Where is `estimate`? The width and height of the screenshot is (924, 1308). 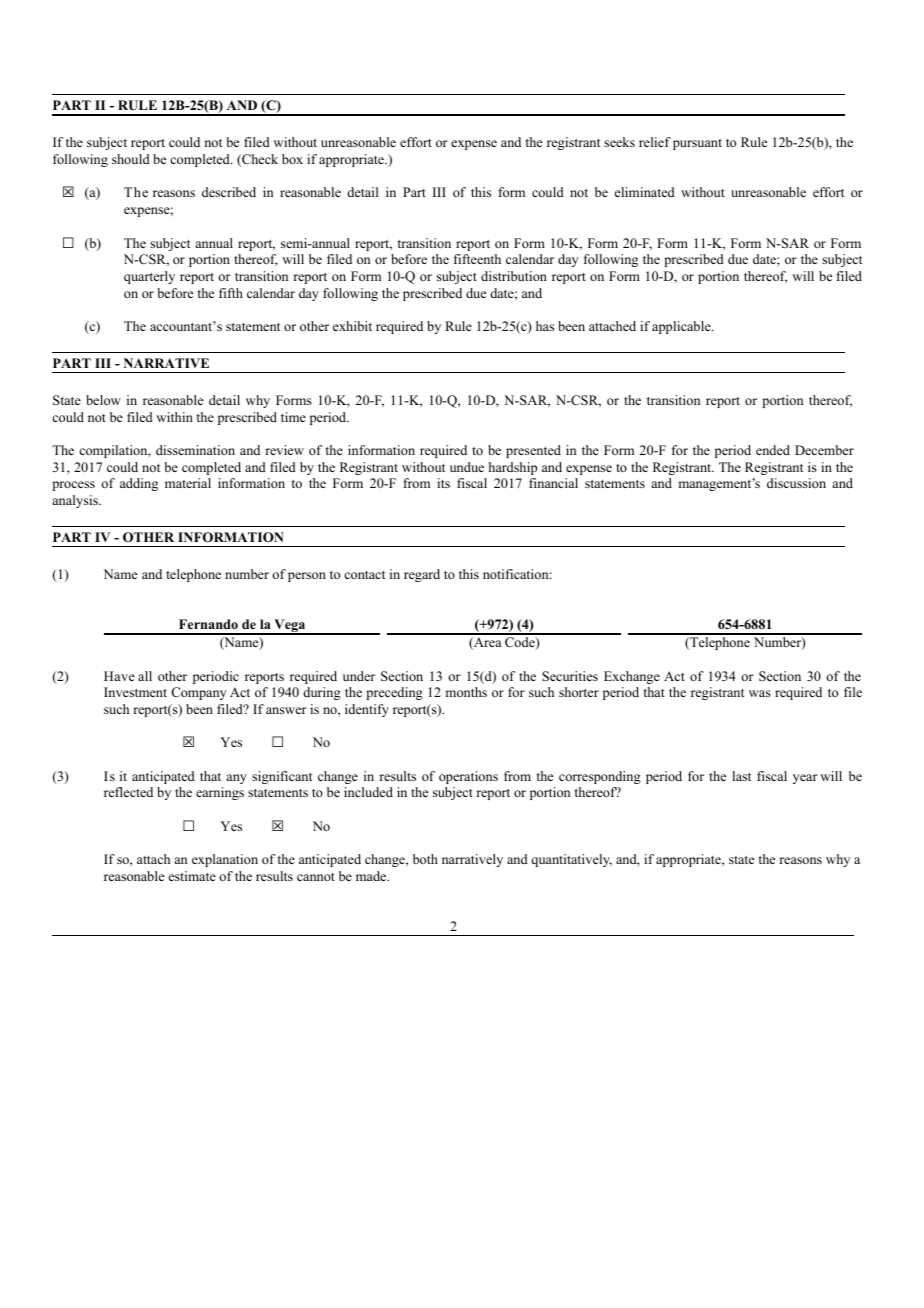
estimate is located at coordinates (192, 876).
